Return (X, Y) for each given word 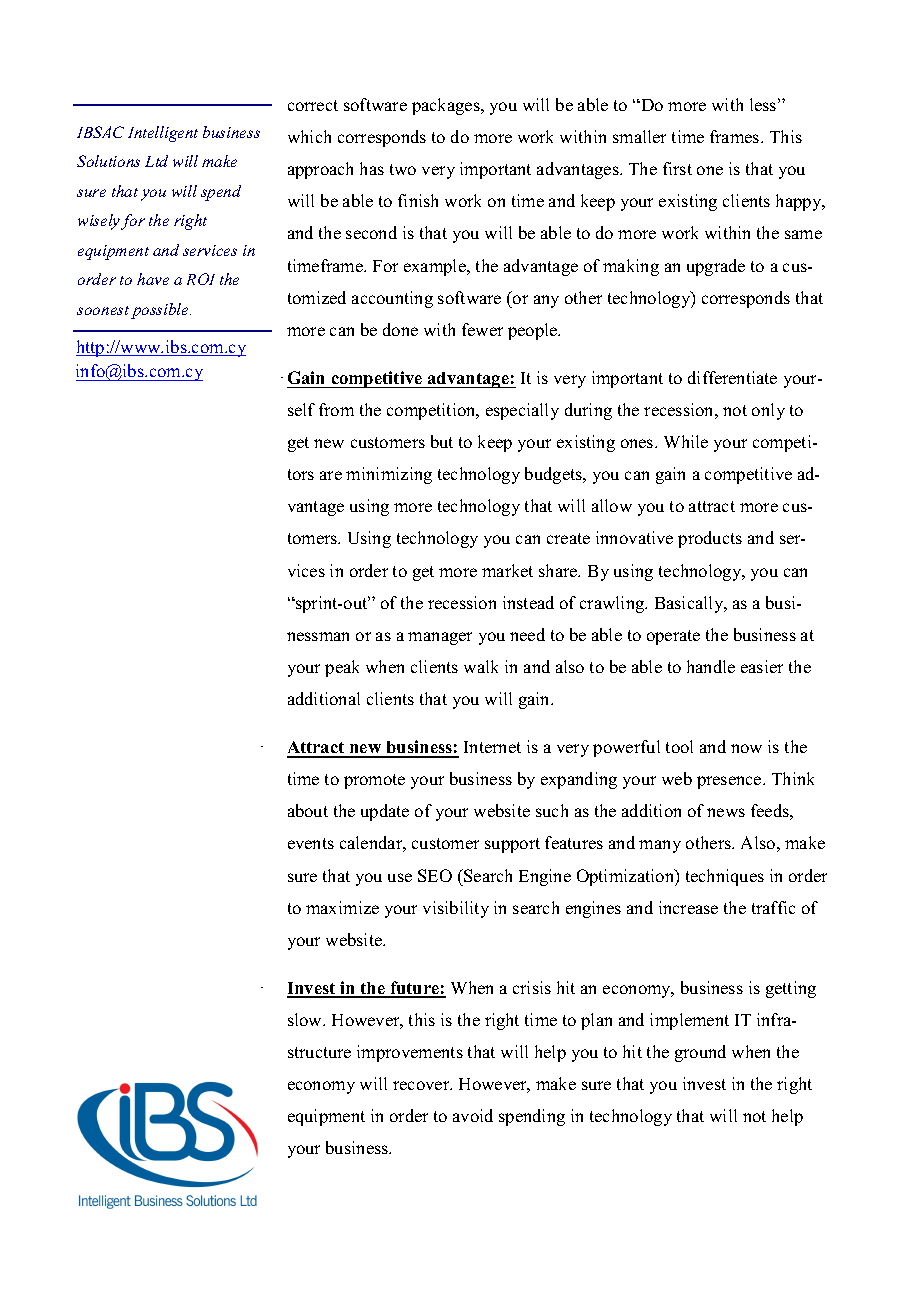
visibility (456, 909)
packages (447, 106)
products (710, 539)
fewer (482, 329)
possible (161, 311)
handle (711, 666)
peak (342, 668)
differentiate (732, 377)
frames (736, 136)
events (311, 843)
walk (481, 666)
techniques (725, 877)
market (507, 570)
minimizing (389, 475)
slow (306, 1019)
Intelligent (163, 134)
